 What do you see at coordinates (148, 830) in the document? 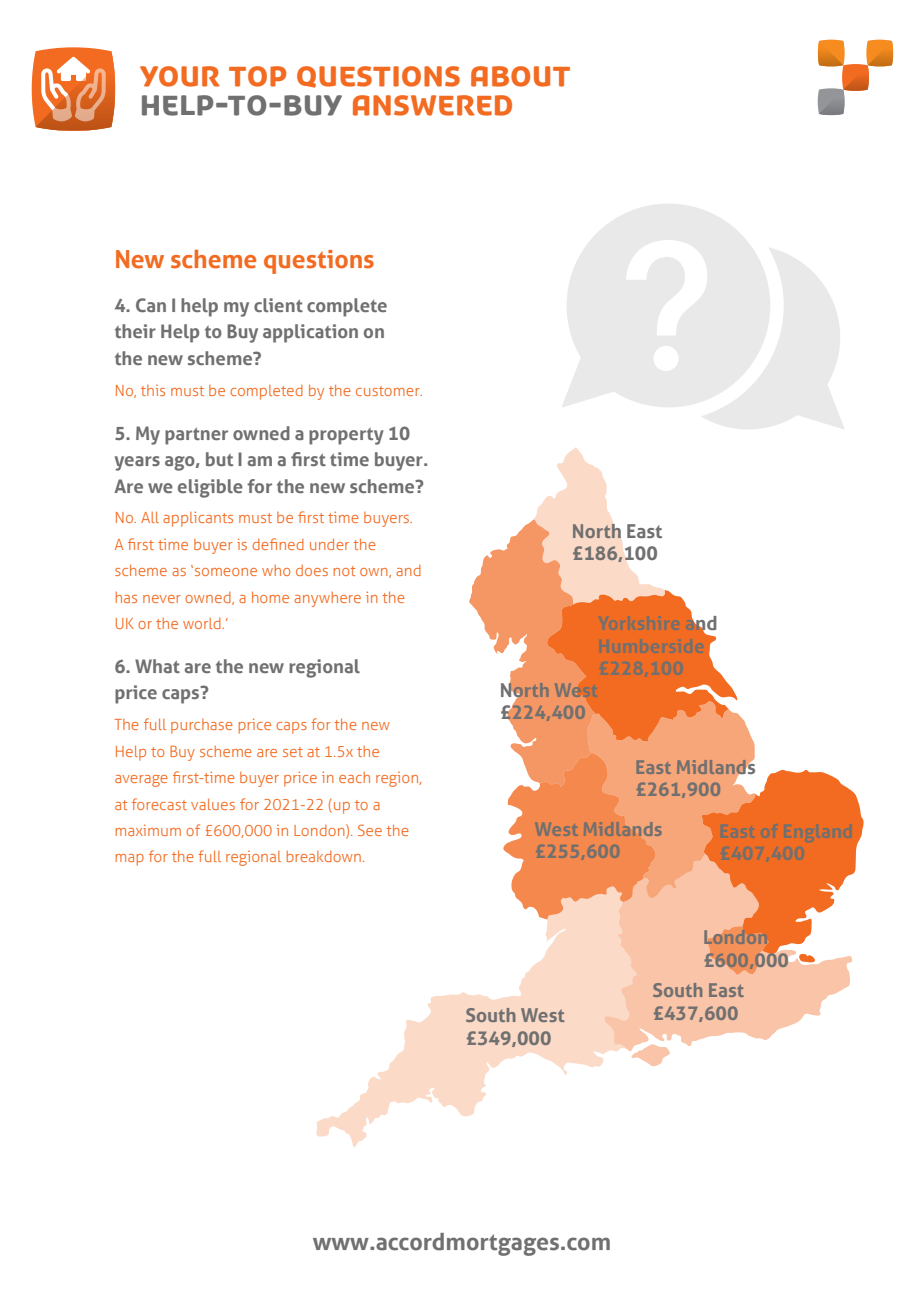
I see `maximum` at bounding box center [148, 830].
